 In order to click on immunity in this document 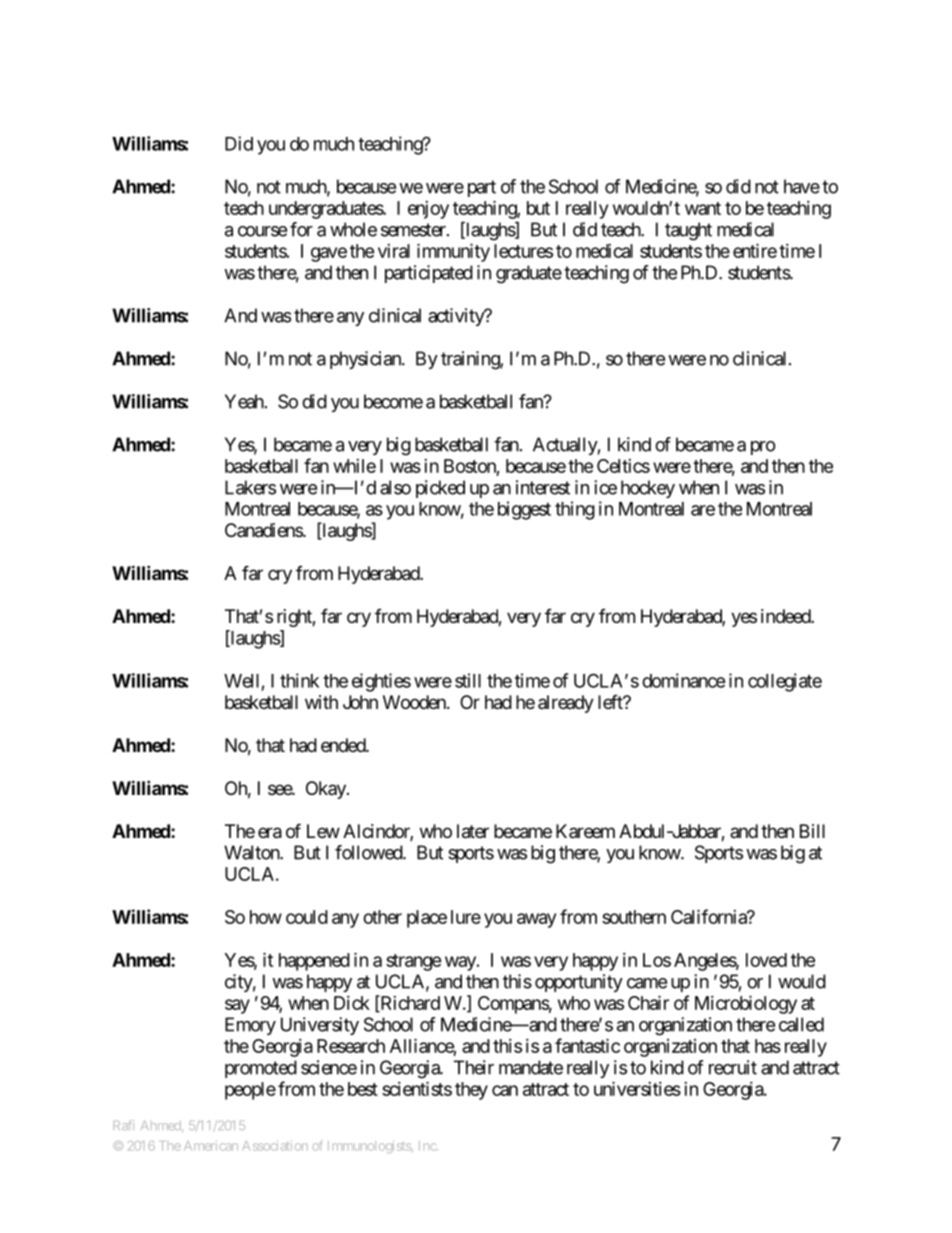, I will do `click(453, 252)`.
